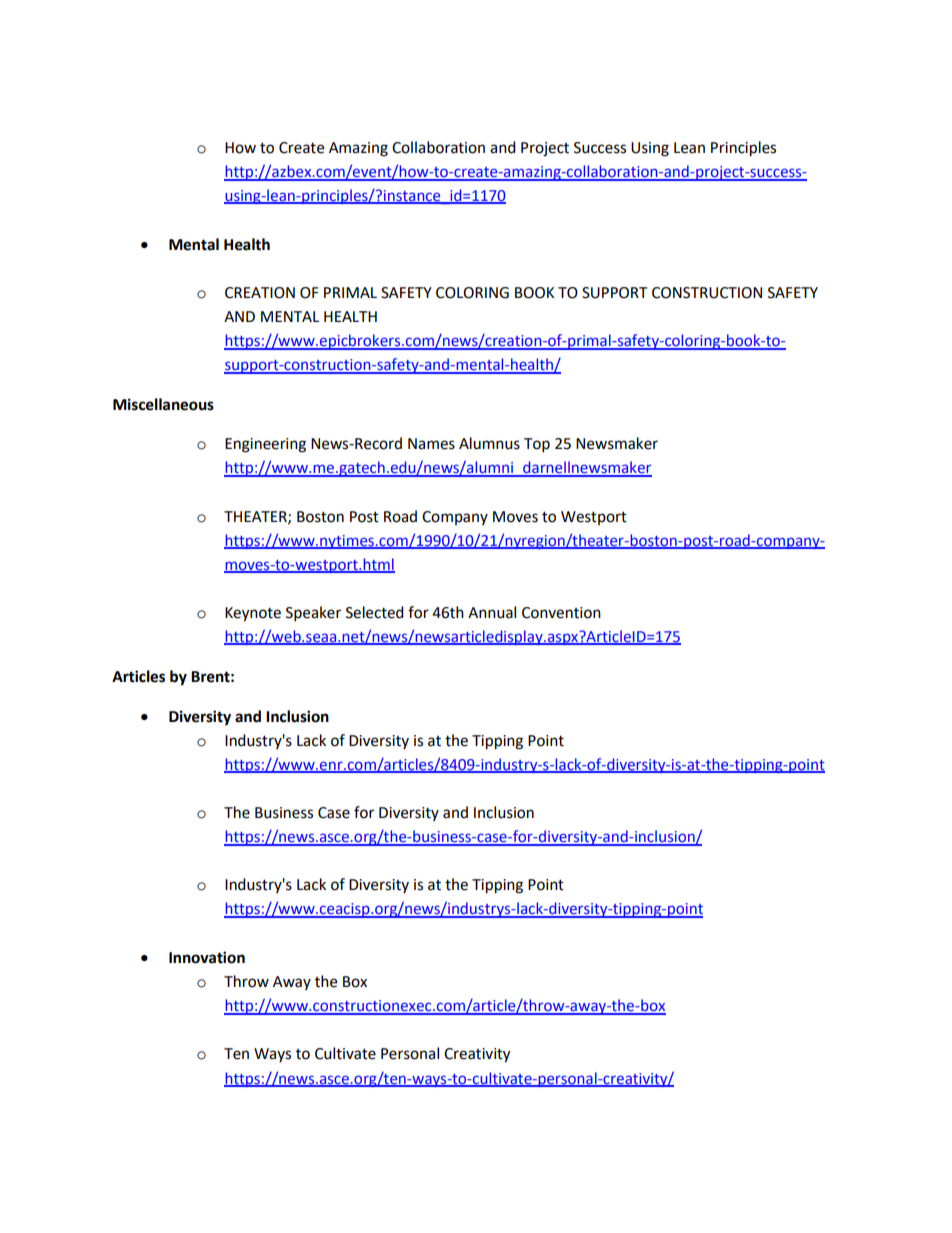 Image resolution: width=952 pixels, height=1233 pixels. I want to click on Innovation, so click(207, 957).
